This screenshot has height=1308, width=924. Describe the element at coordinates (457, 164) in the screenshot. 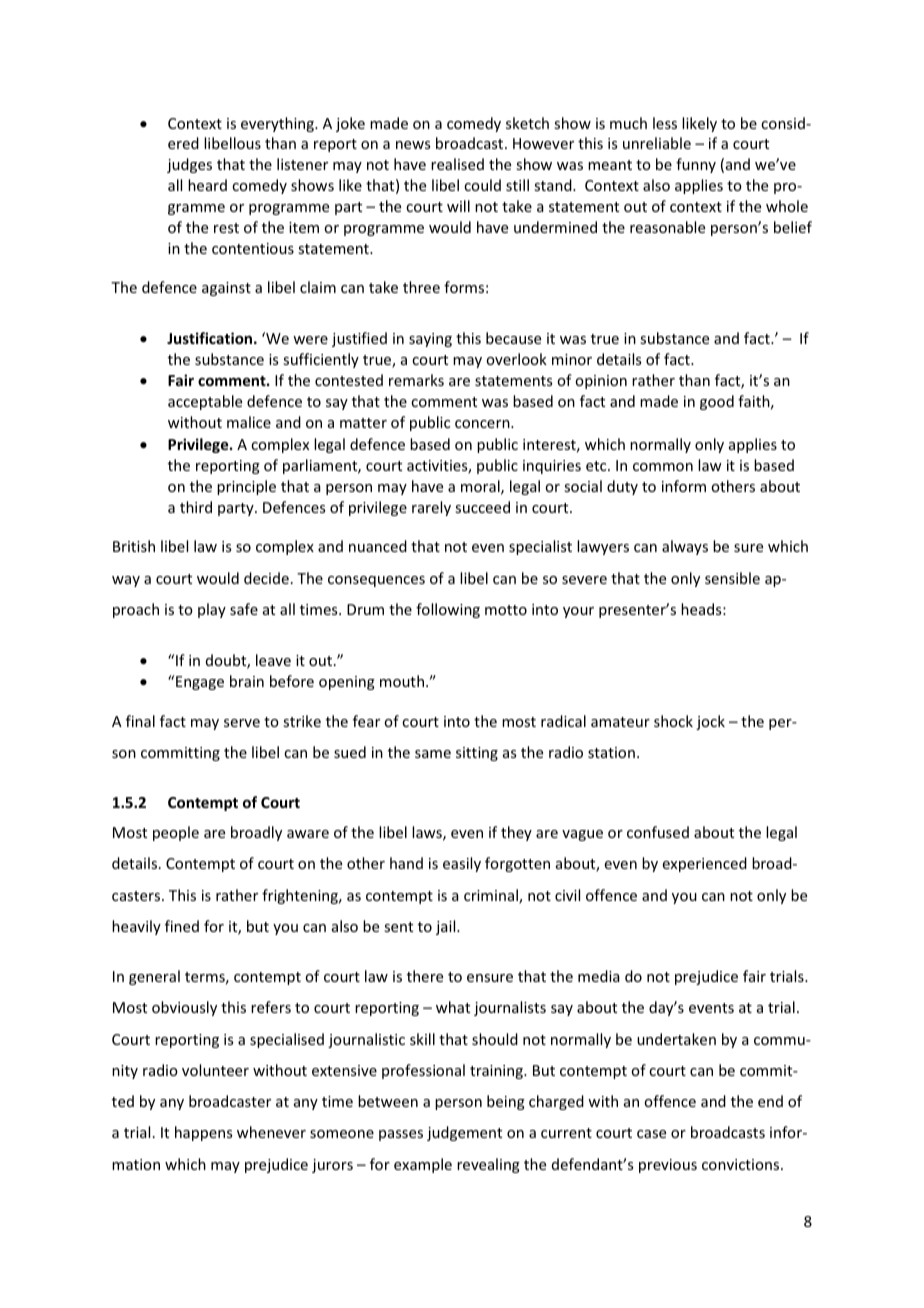

I see `realised` at that location.
